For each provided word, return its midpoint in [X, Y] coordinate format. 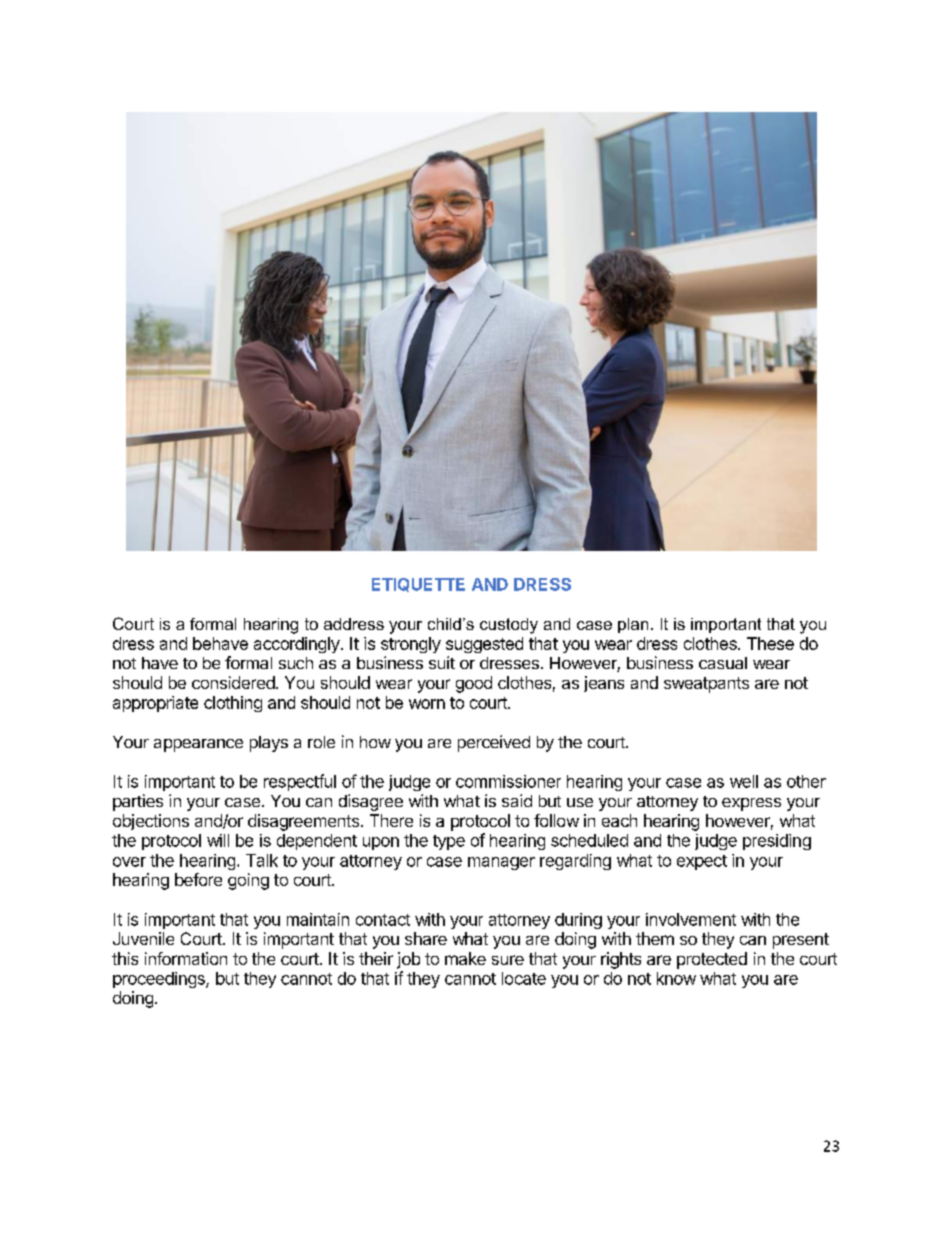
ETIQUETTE [418, 585]
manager [501, 863]
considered [234, 682]
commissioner [508, 781]
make [465, 958]
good [474, 684]
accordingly [297, 645]
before [198, 879]
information [186, 958]
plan [633, 625]
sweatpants [706, 685]
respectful [300, 782]
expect [702, 862]
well [744, 781]
